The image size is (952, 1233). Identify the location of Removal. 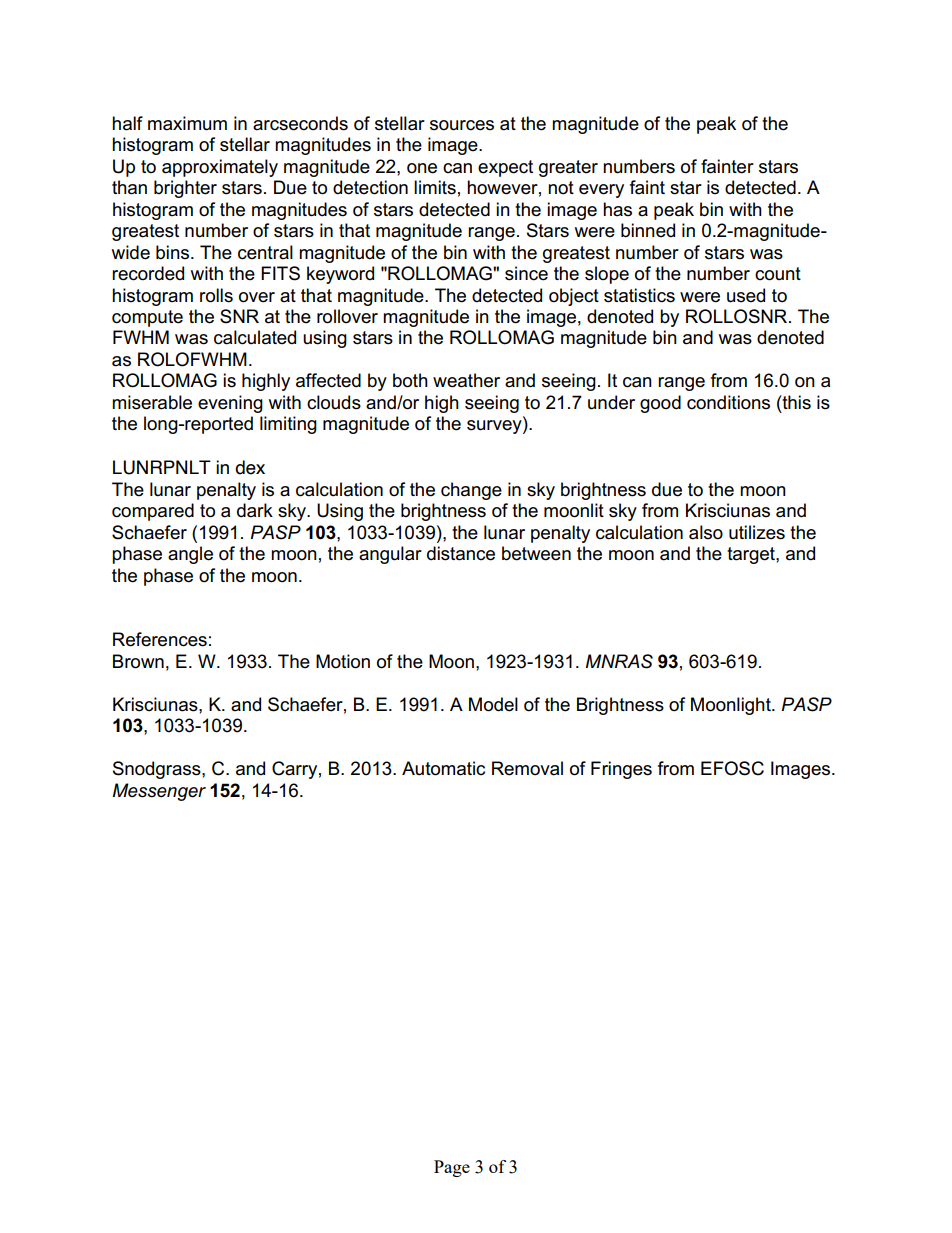
(527, 768).
